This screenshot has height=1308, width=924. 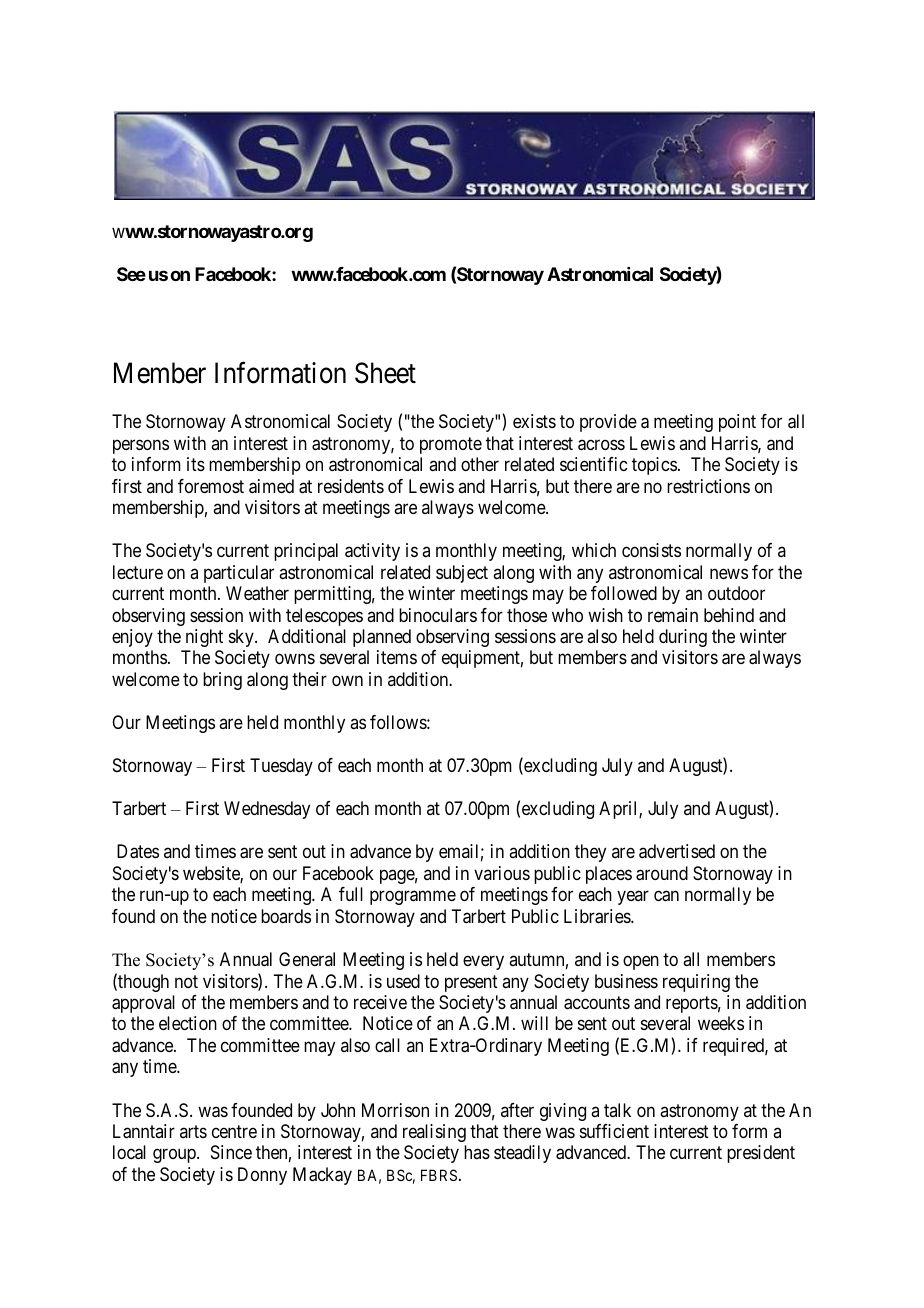 What do you see at coordinates (761, 1154) in the screenshot?
I see `president` at bounding box center [761, 1154].
